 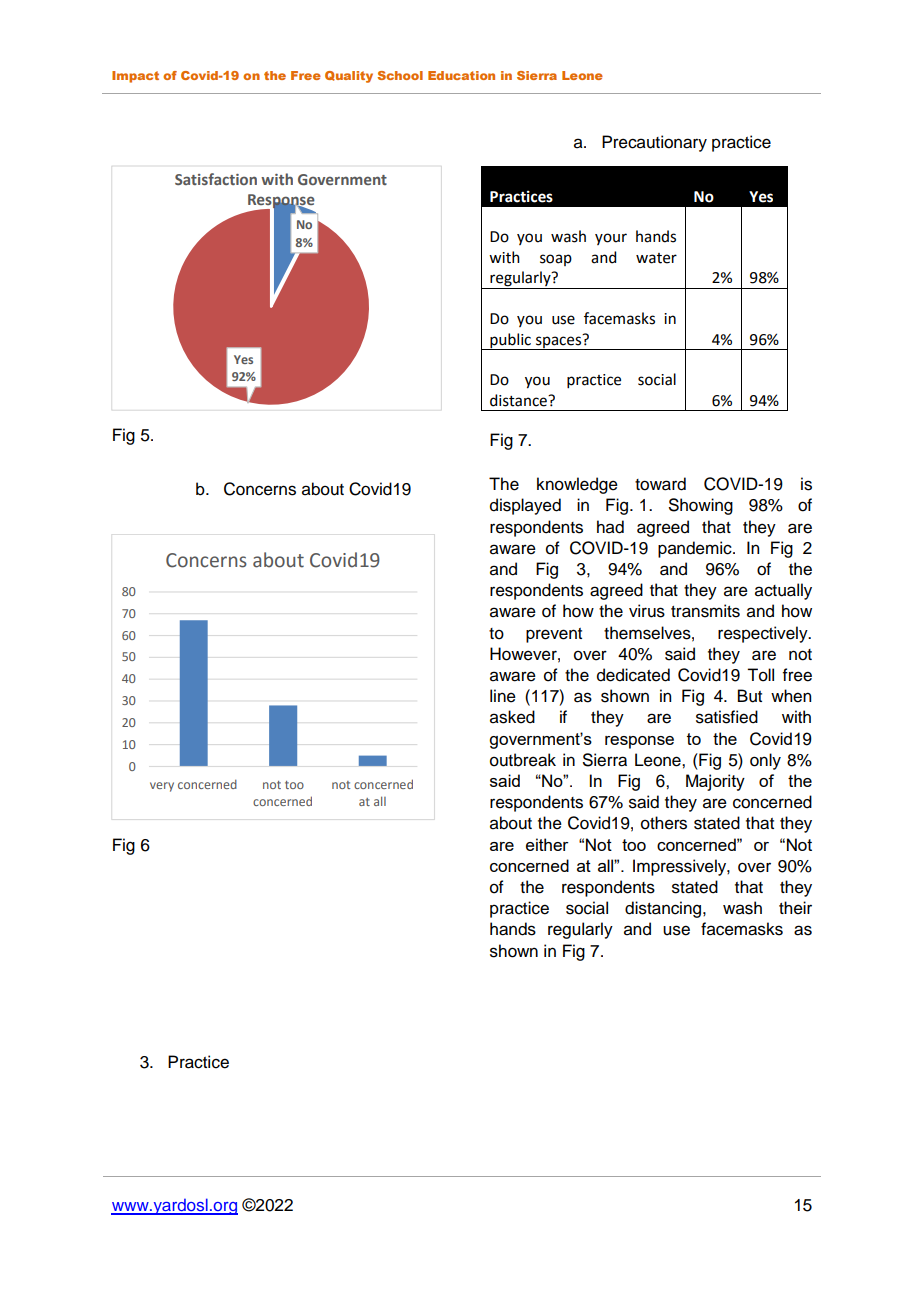 What do you see at coordinates (654, 143) in the image?
I see `Precautionary` at bounding box center [654, 143].
